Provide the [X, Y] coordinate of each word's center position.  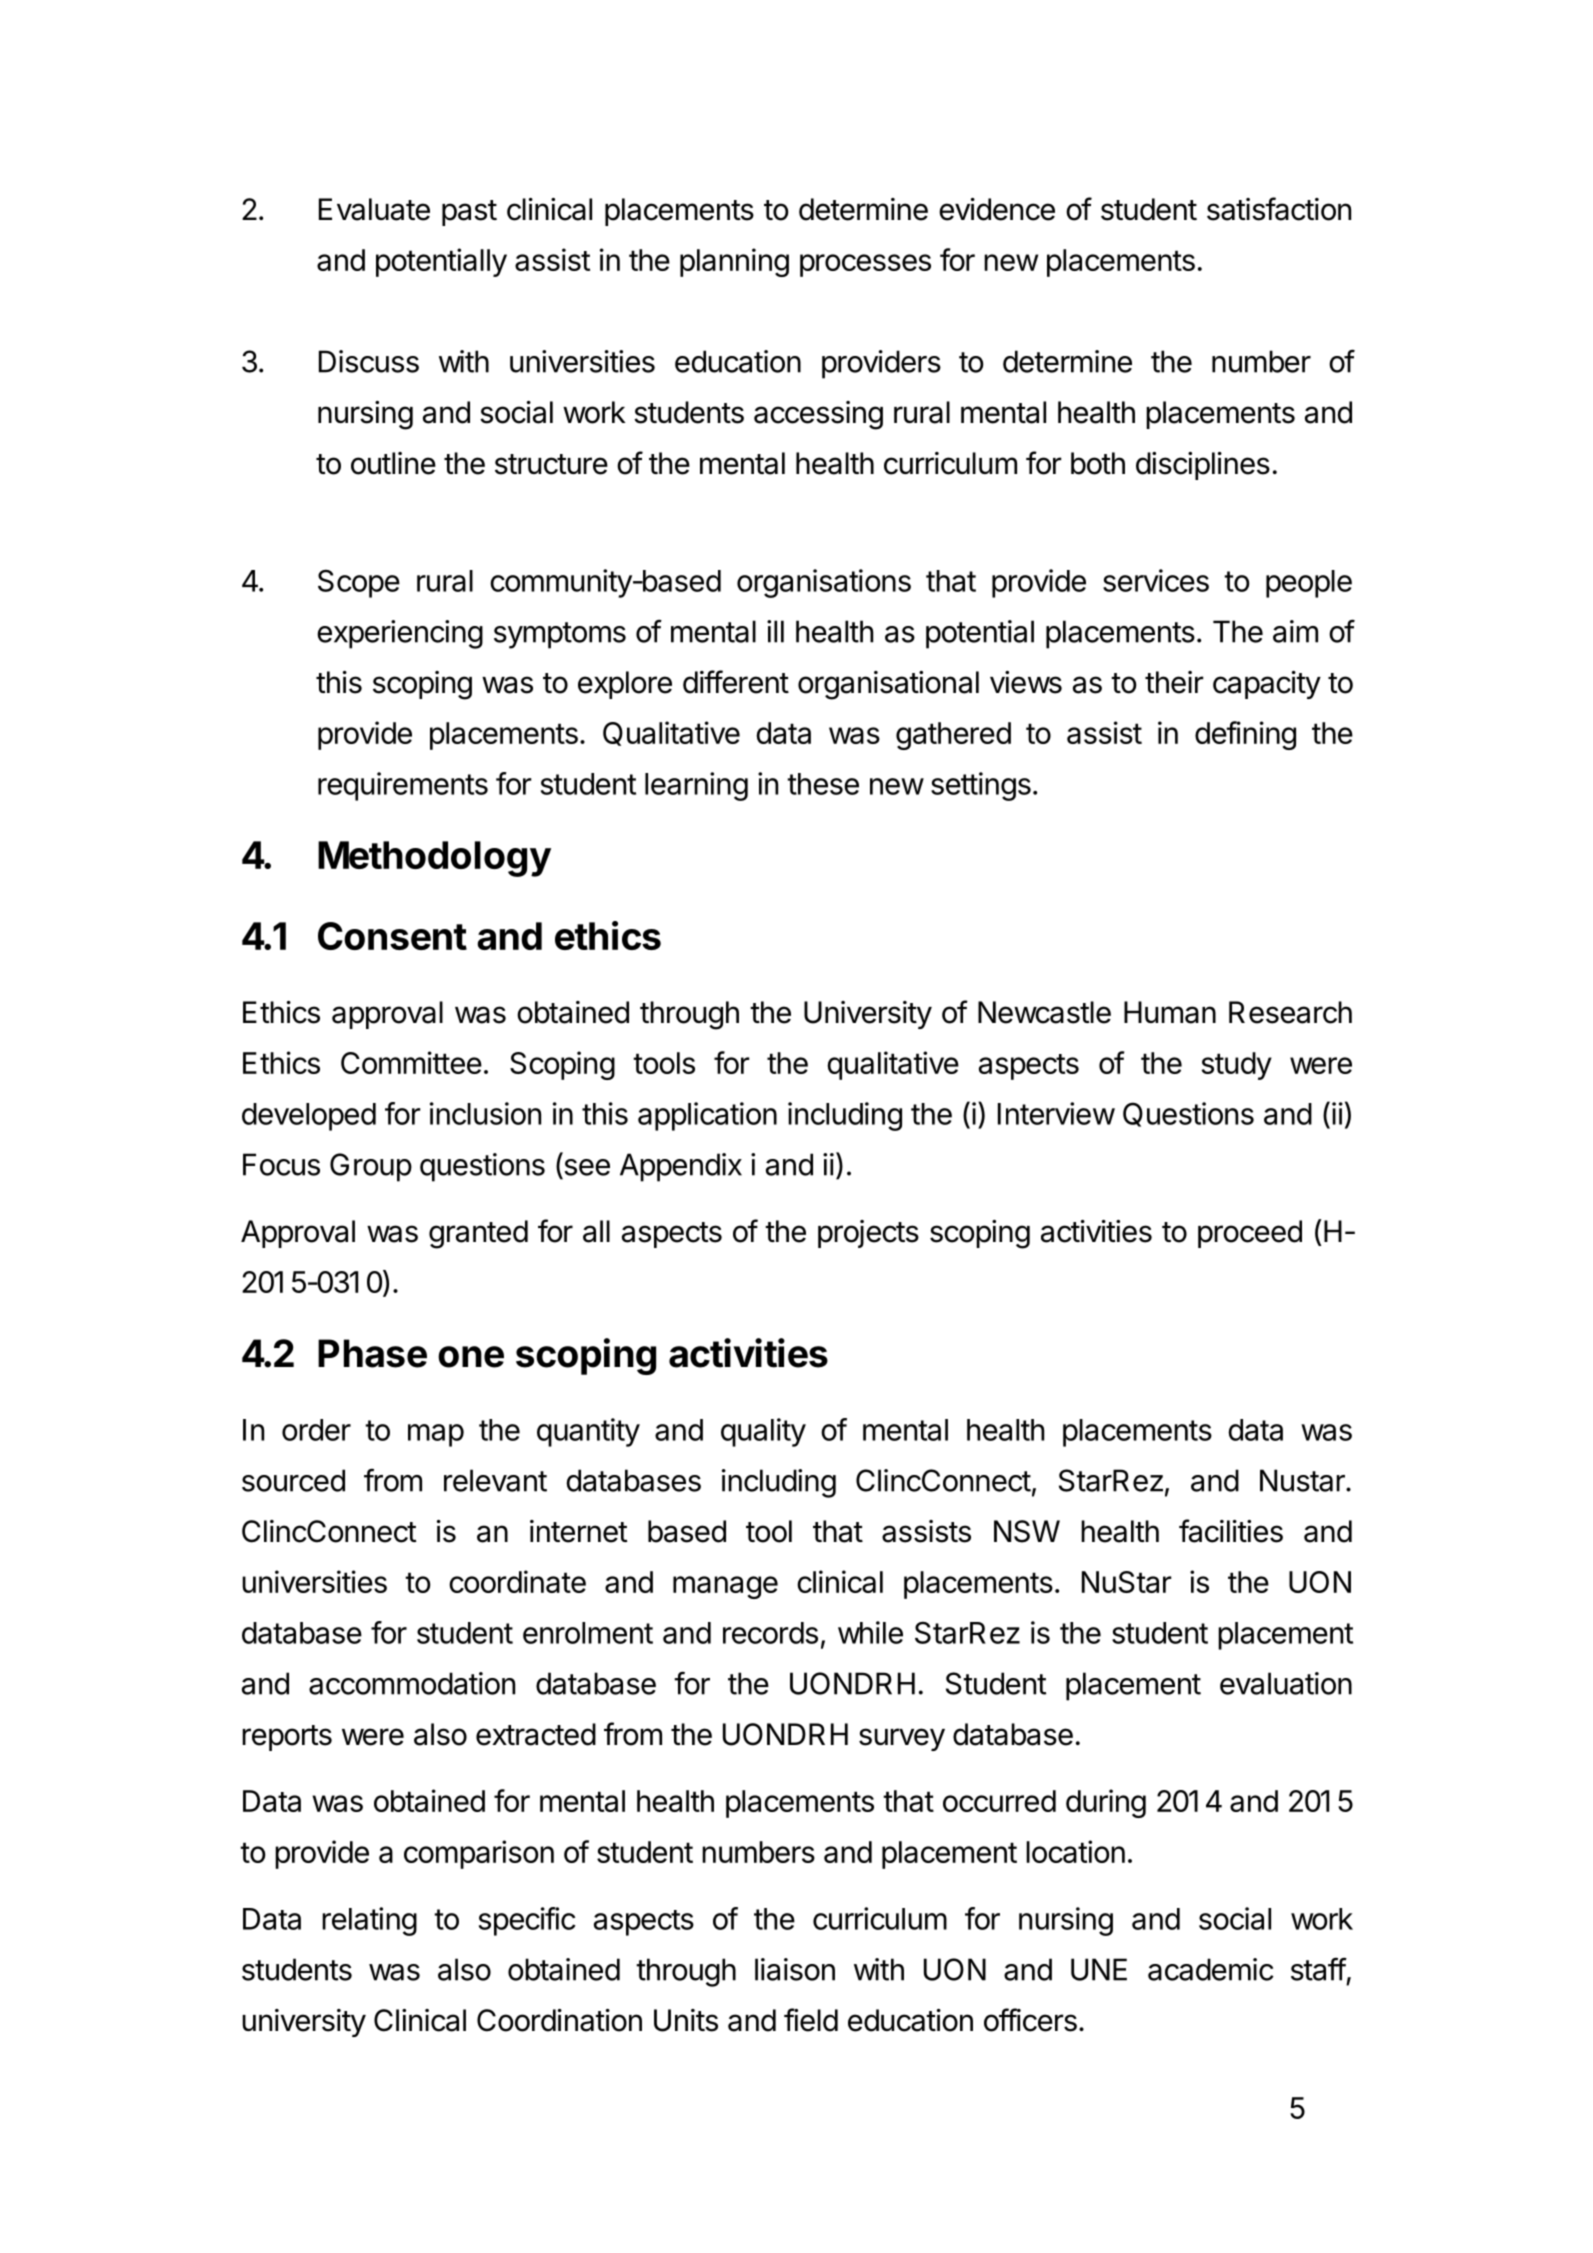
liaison [795, 1969]
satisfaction [1279, 209]
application [707, 1116]
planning [734, 262]
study [1237, 1066]
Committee [411, 1062]
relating [369, 1921]
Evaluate [374, 209]
